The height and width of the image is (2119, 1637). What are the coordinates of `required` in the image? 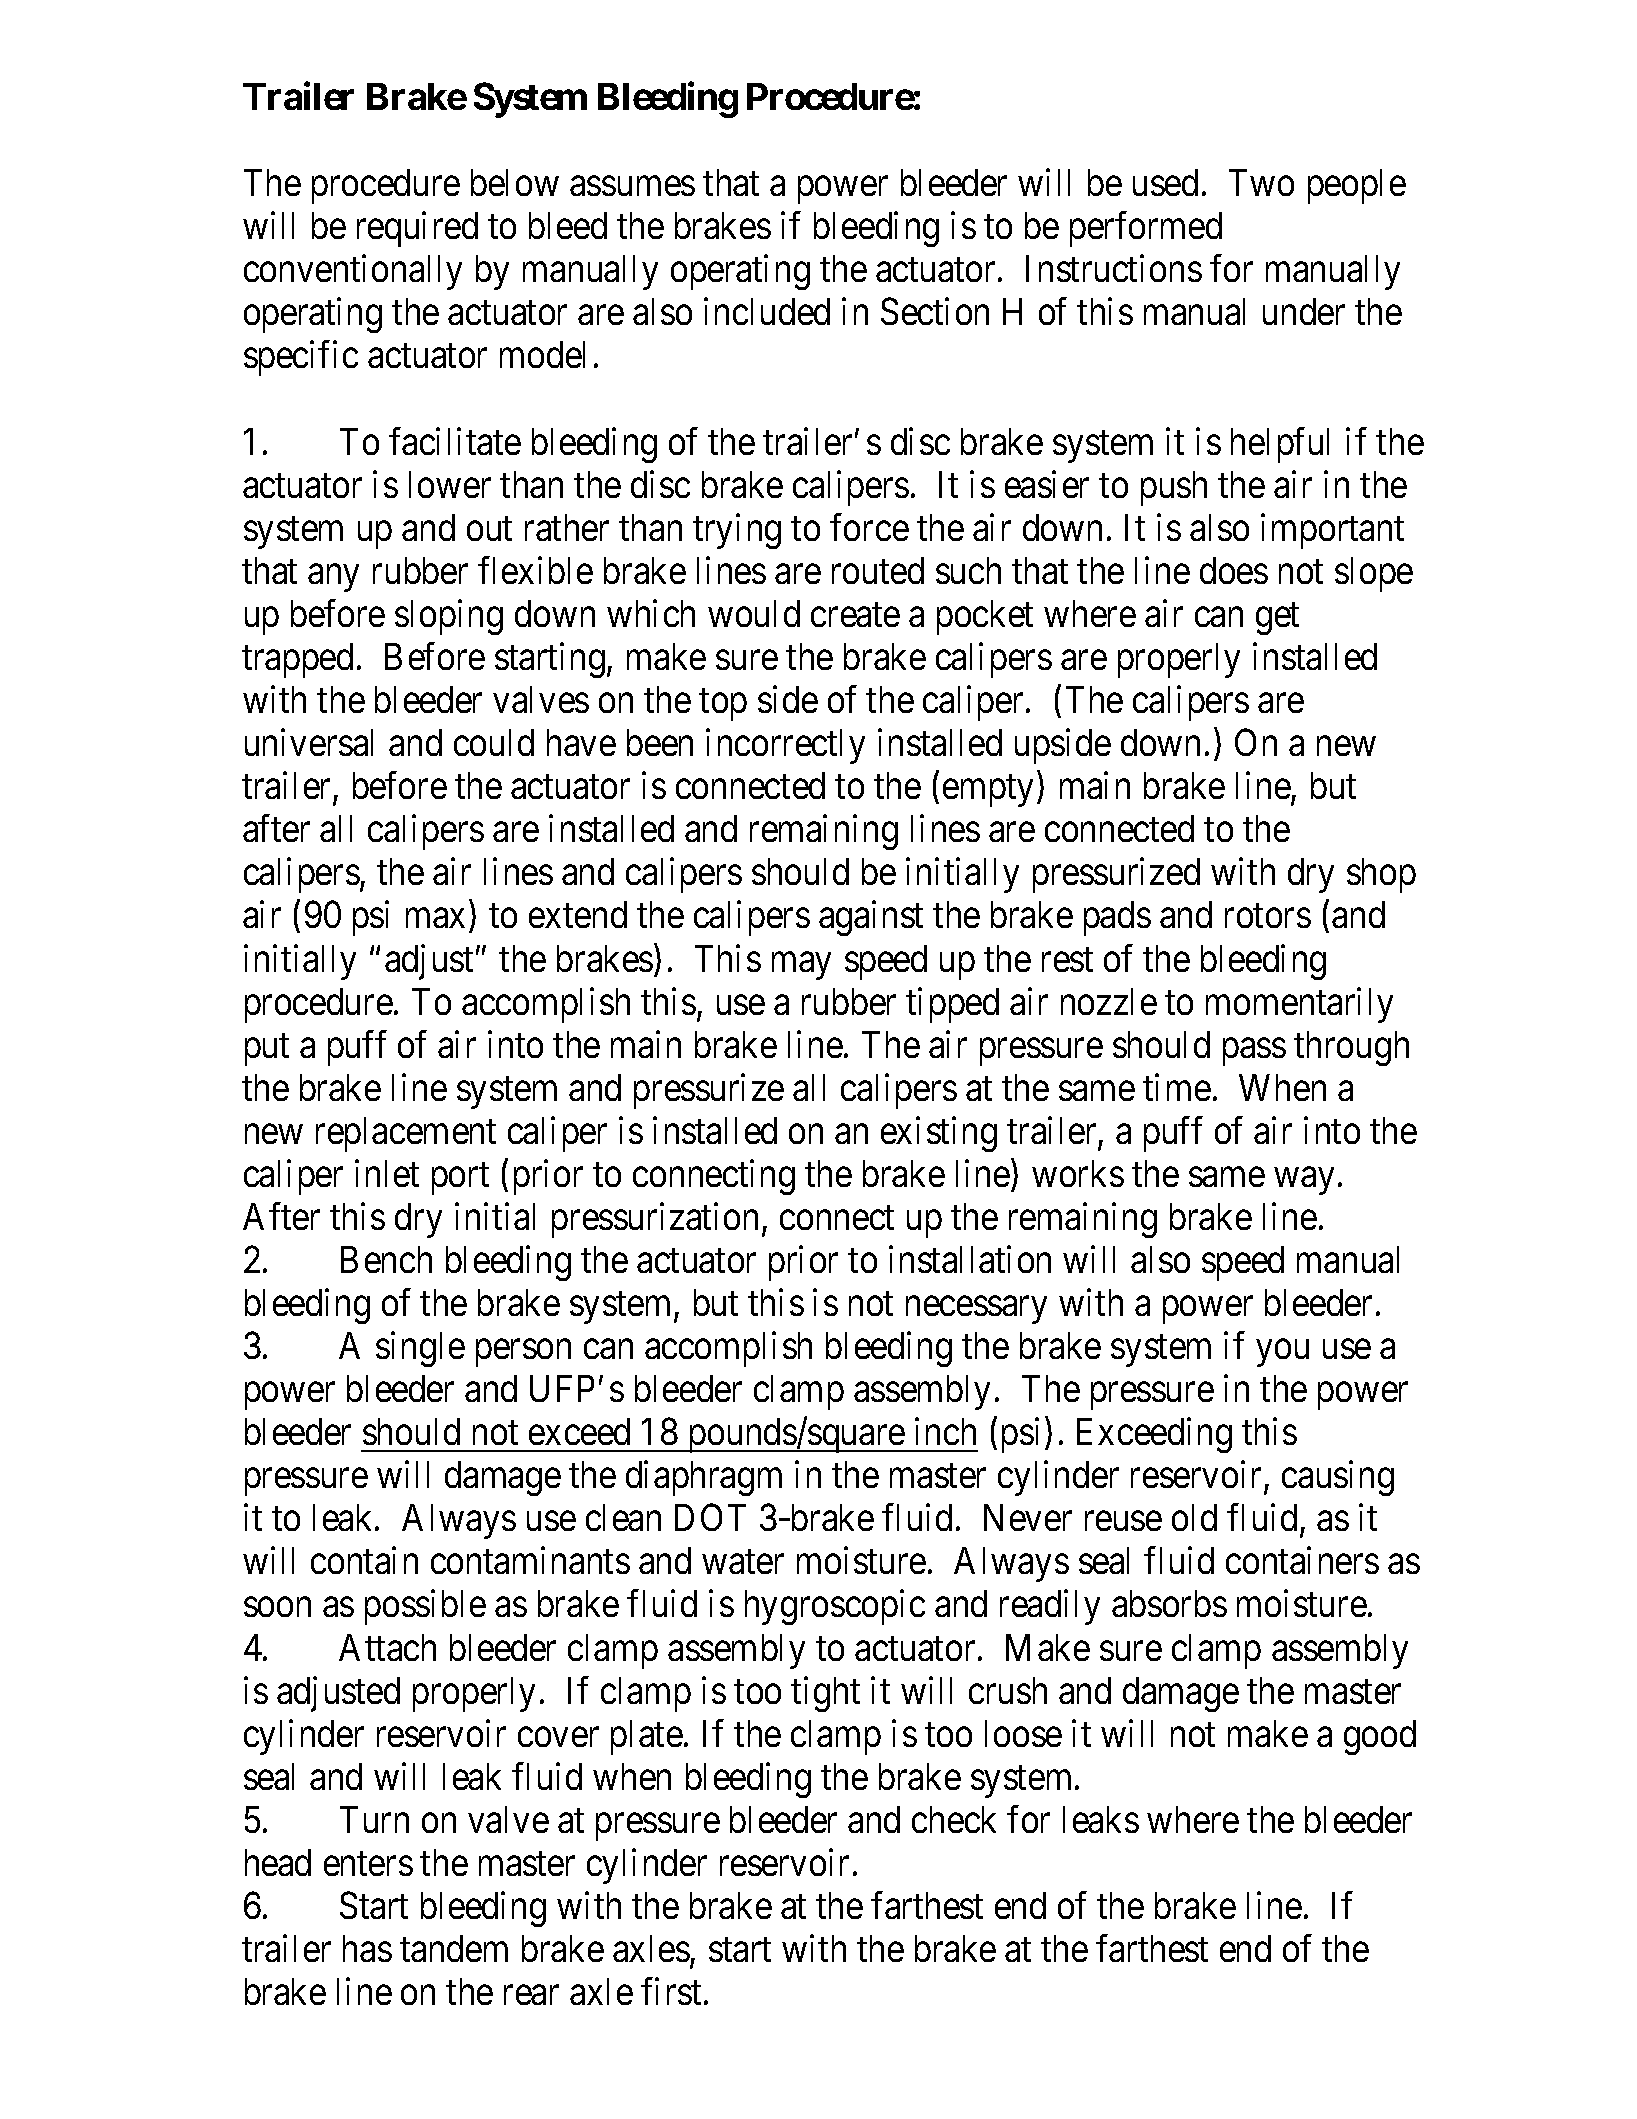 It's located at (417, 229).
